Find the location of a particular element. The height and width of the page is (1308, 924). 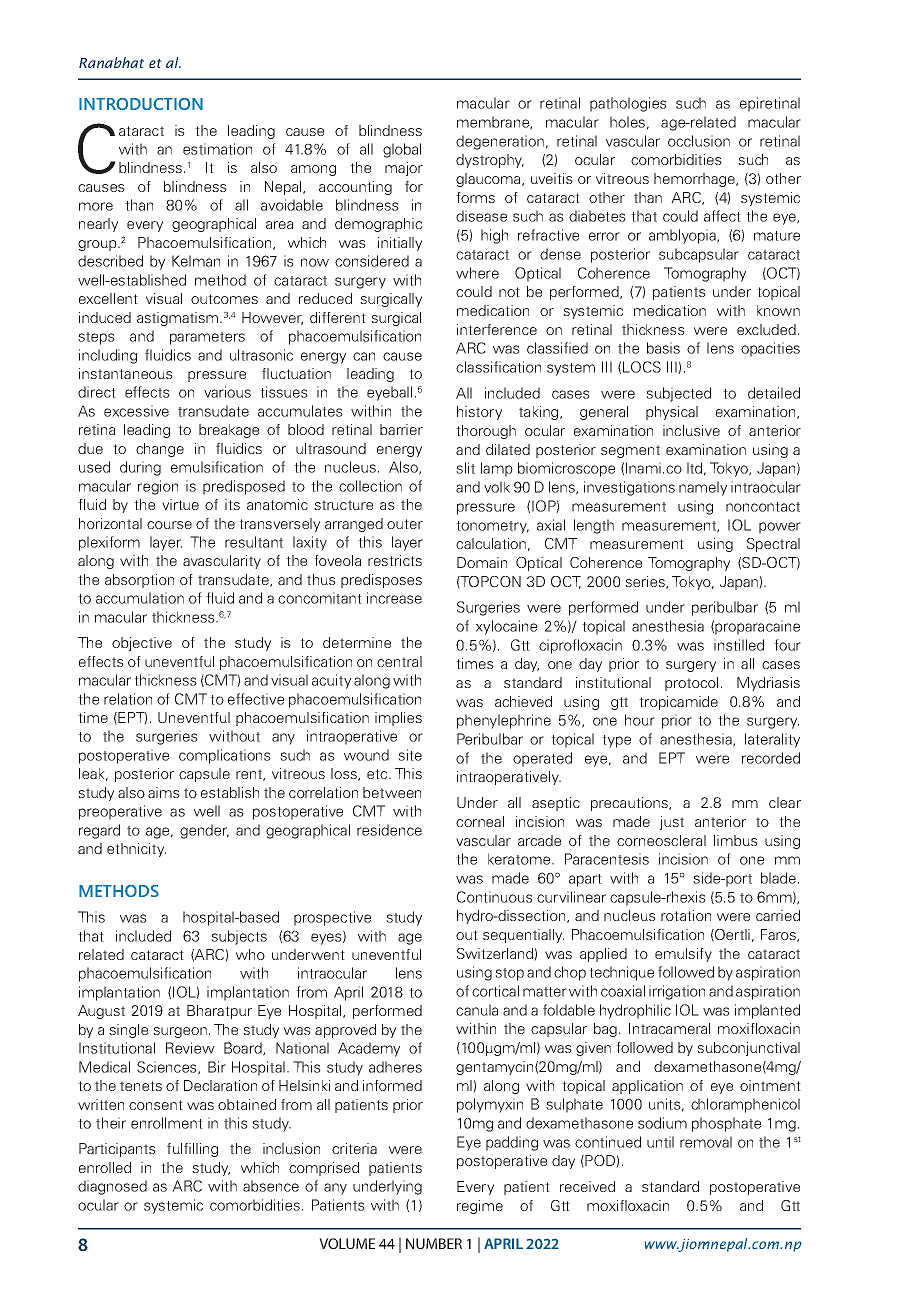

diagnosed is located at coordinates (112, 1187).
